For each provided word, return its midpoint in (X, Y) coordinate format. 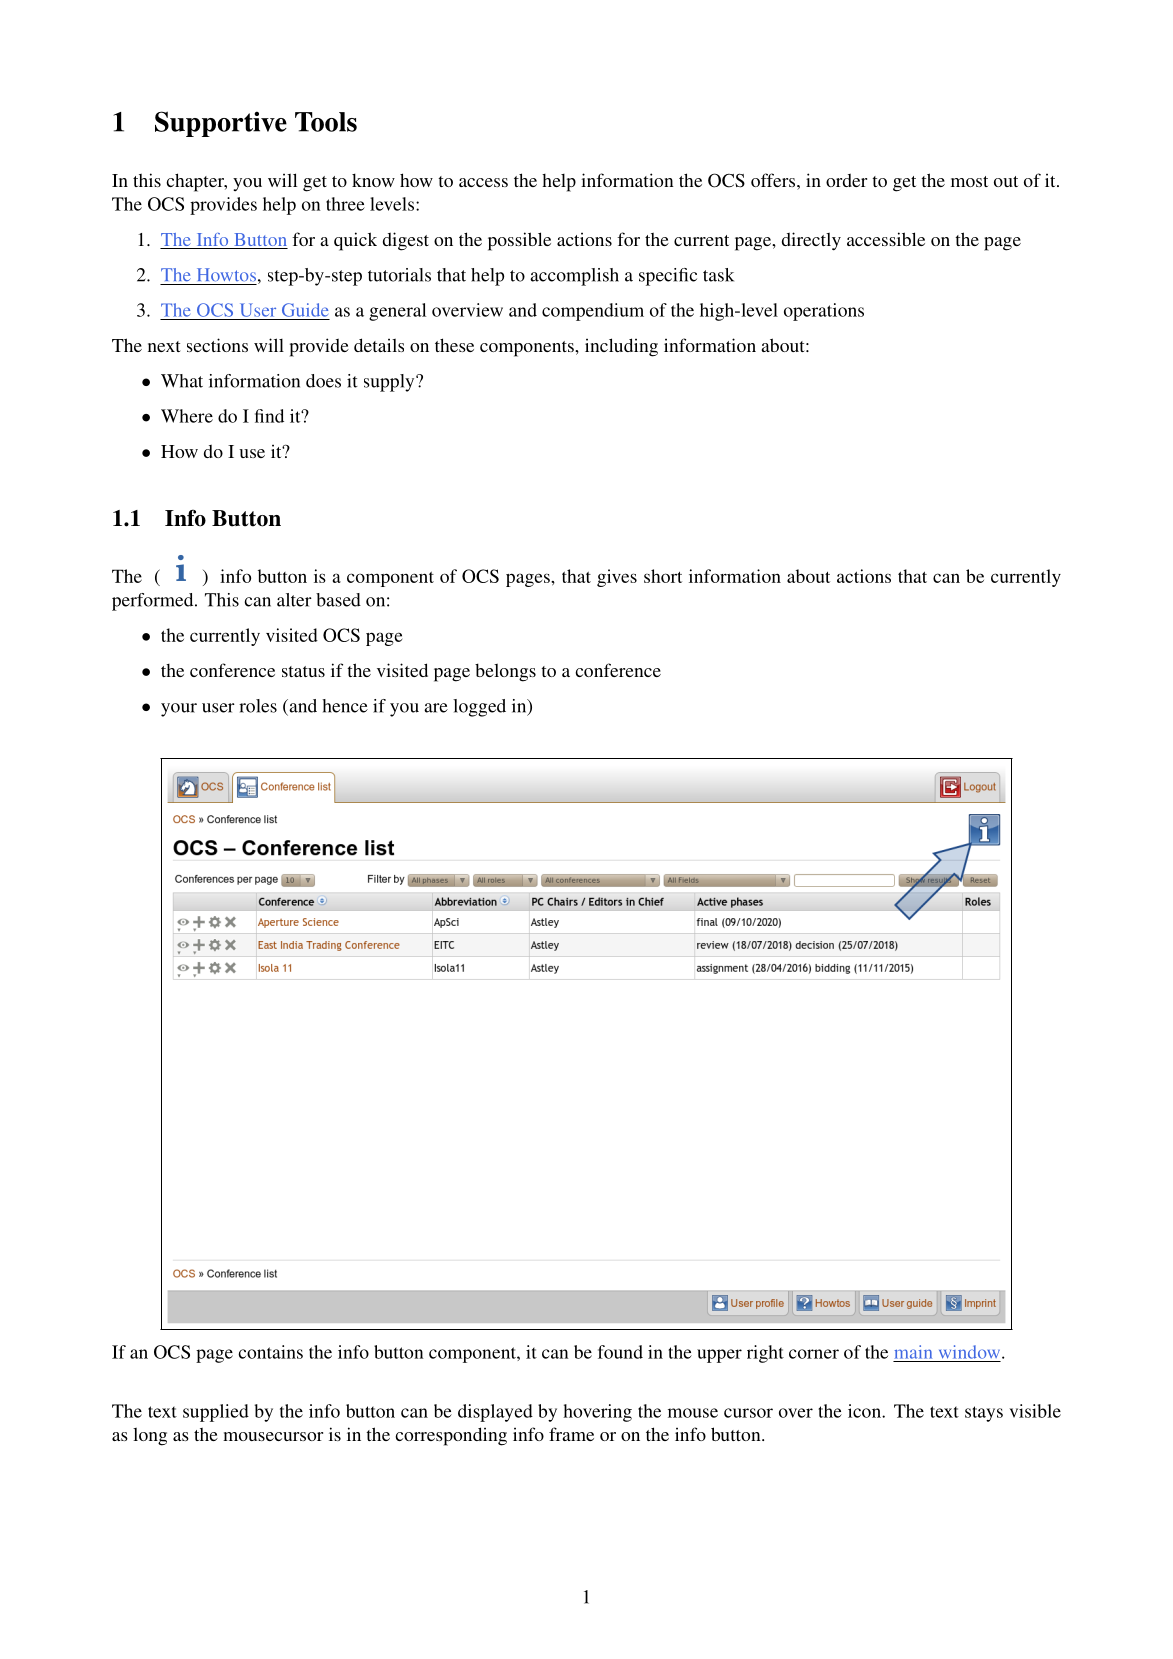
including (621, 347)
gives (617, 578)
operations (824, 312)
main (913, 1352)
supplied (216, 1413)
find (269, 416)
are (436, 708)
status (303, 671)
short (663, 576)
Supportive (221, 124)
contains (270, 1352)
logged (479, 708)
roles (258, 706)
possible (519, 241)
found (620, 1352)
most (969, 181)
